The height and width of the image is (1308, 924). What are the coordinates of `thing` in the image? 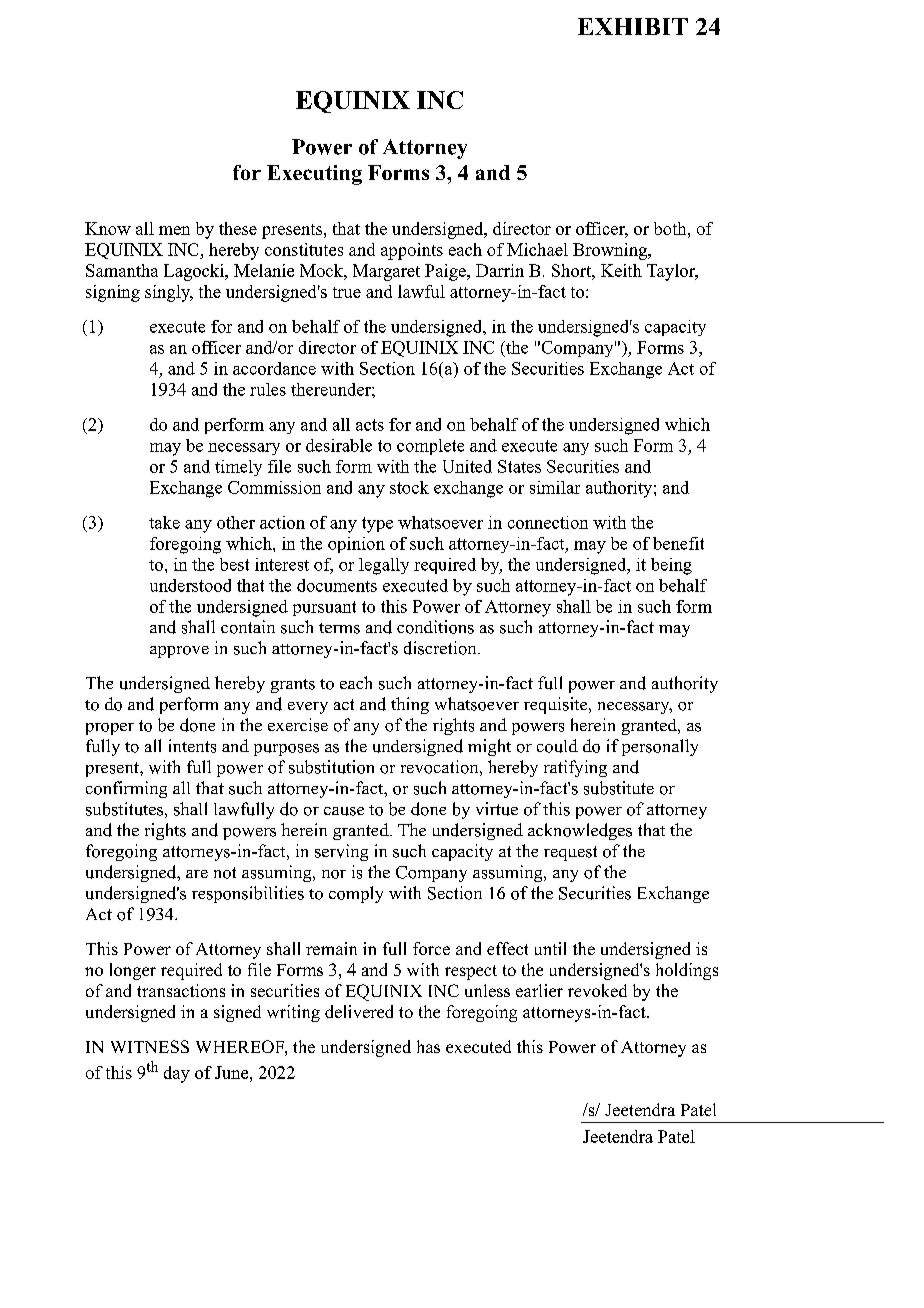 It's located at (410, 705).
